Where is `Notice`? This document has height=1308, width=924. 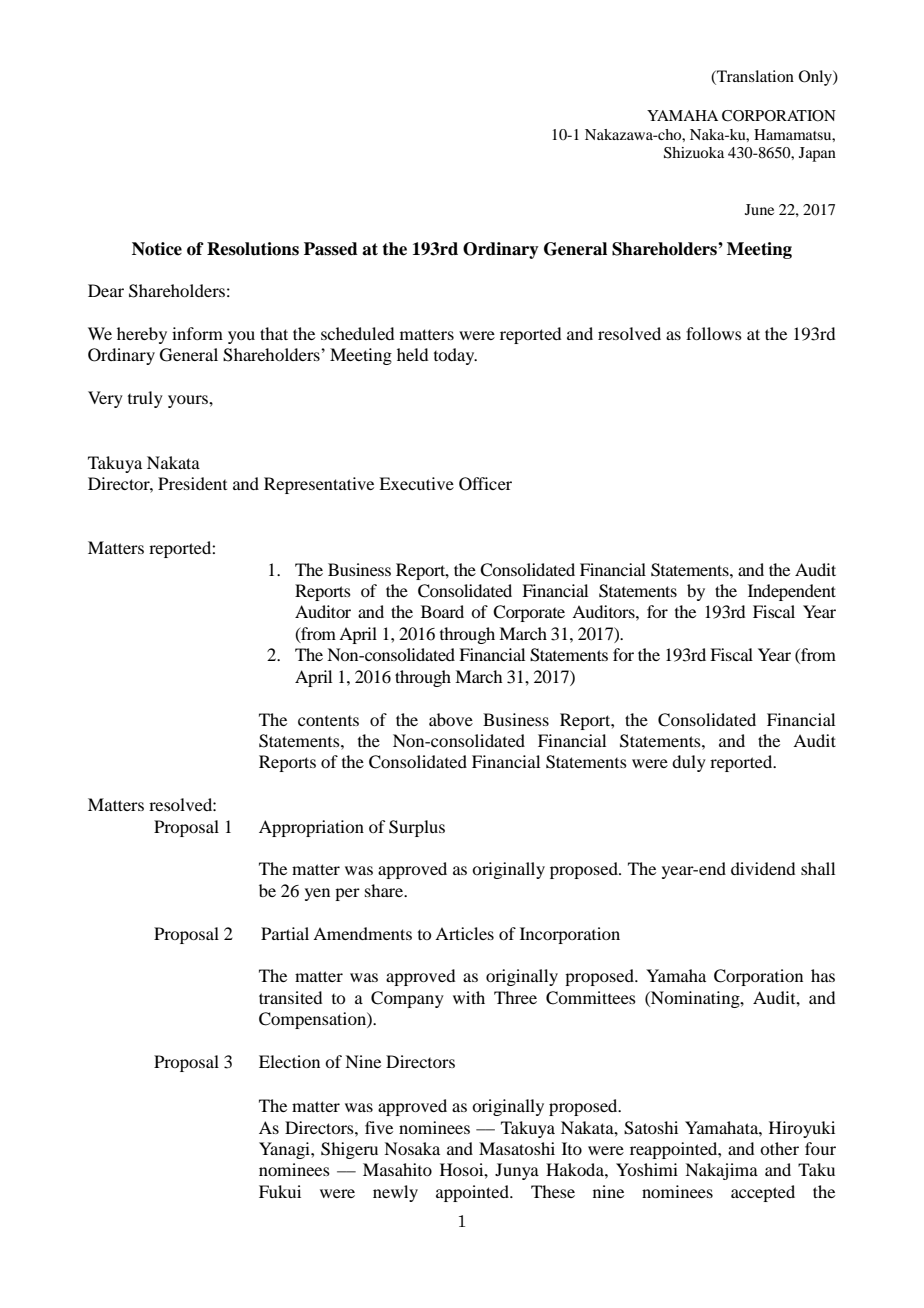
Notice is located at coordinates (157, 249).
